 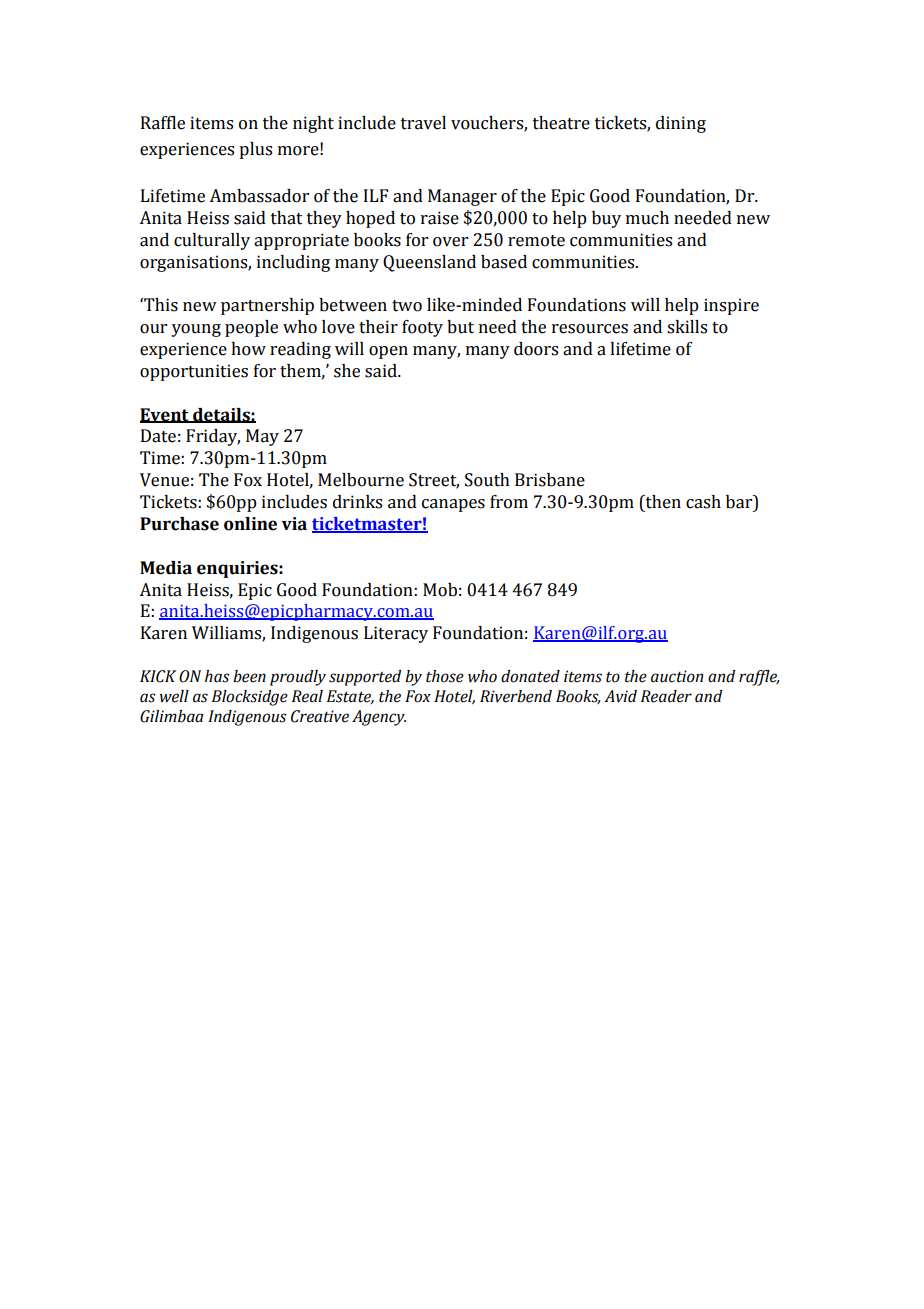 What do you see at coordinates (440, 590) in the image?
I see `Mob` at bounding box center [440, 590].
